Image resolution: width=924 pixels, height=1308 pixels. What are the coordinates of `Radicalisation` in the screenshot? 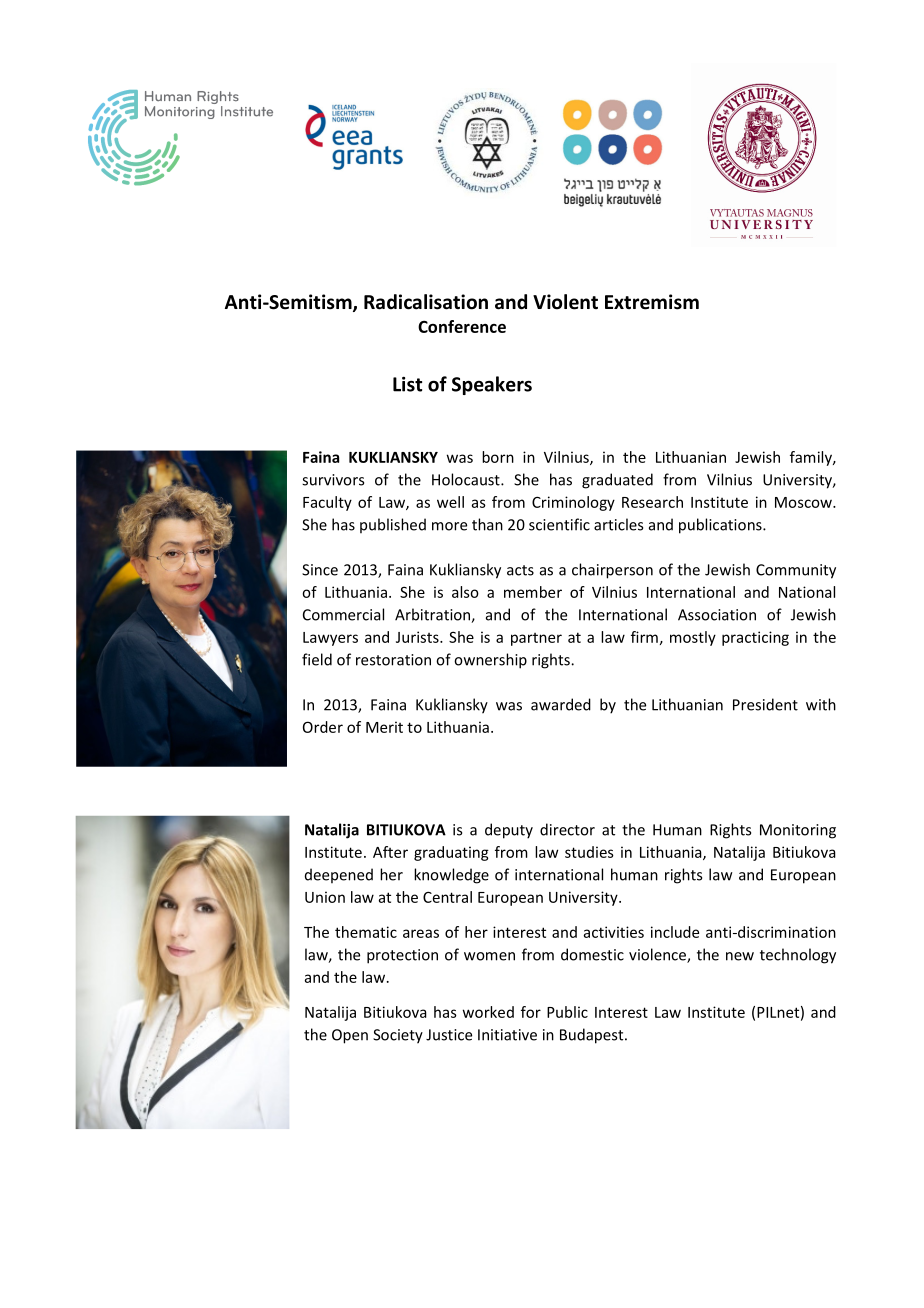 It's located at (426, 302).
